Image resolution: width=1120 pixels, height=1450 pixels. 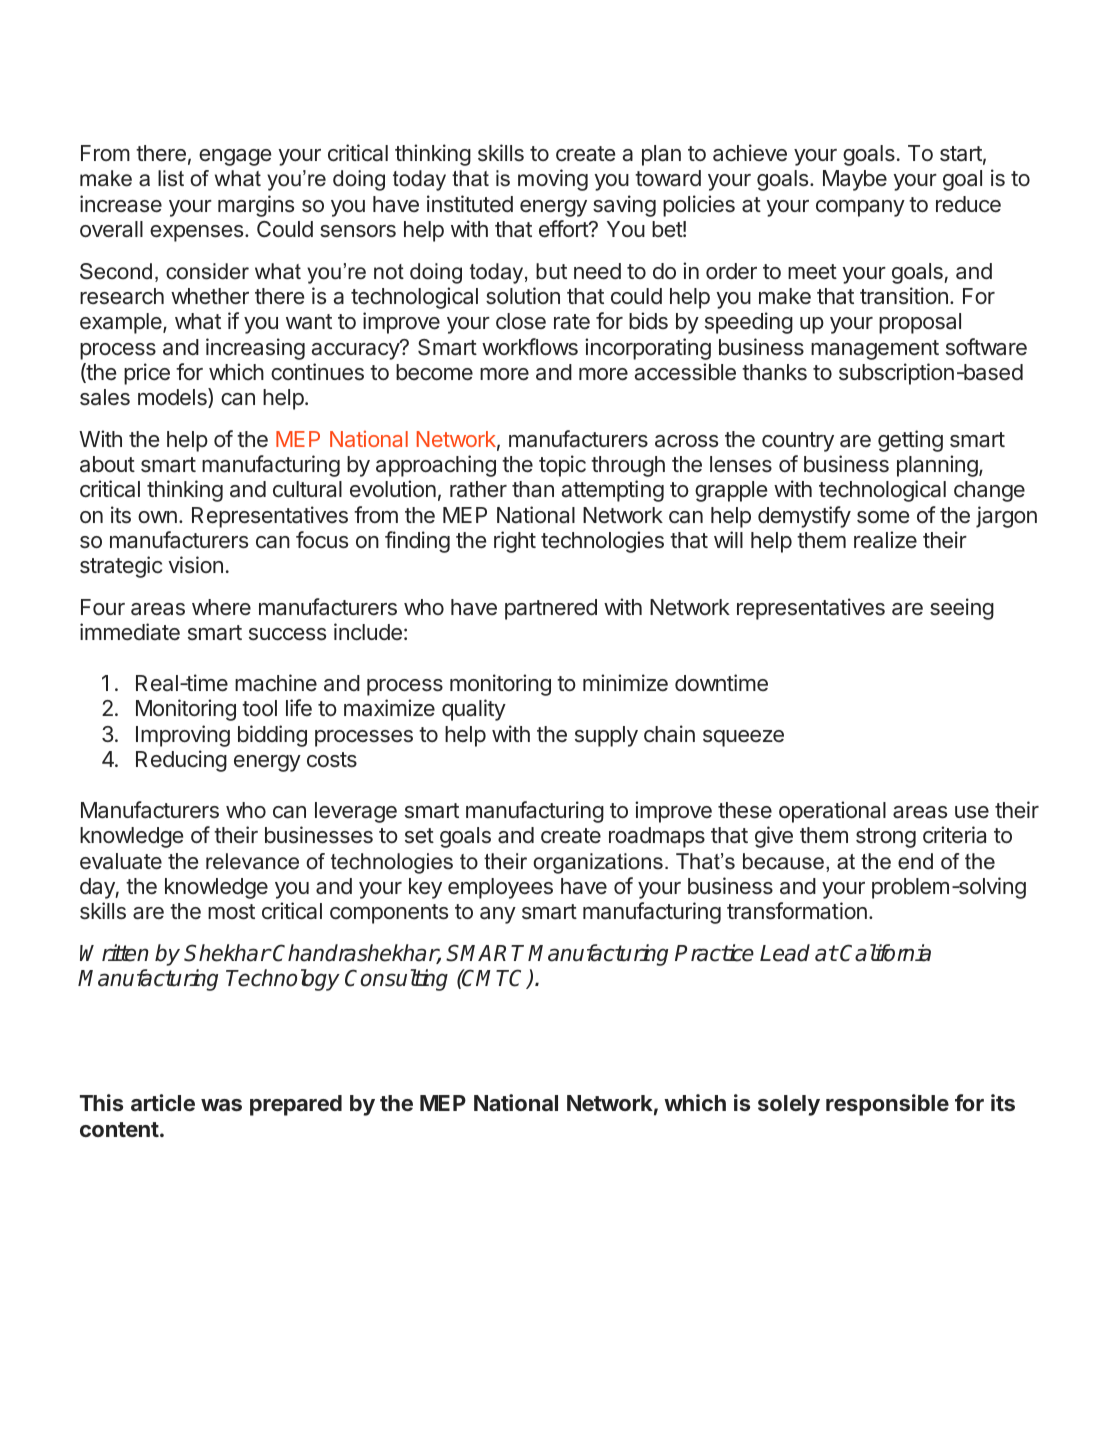 I want to click on list, so click(x=171, y=178).
